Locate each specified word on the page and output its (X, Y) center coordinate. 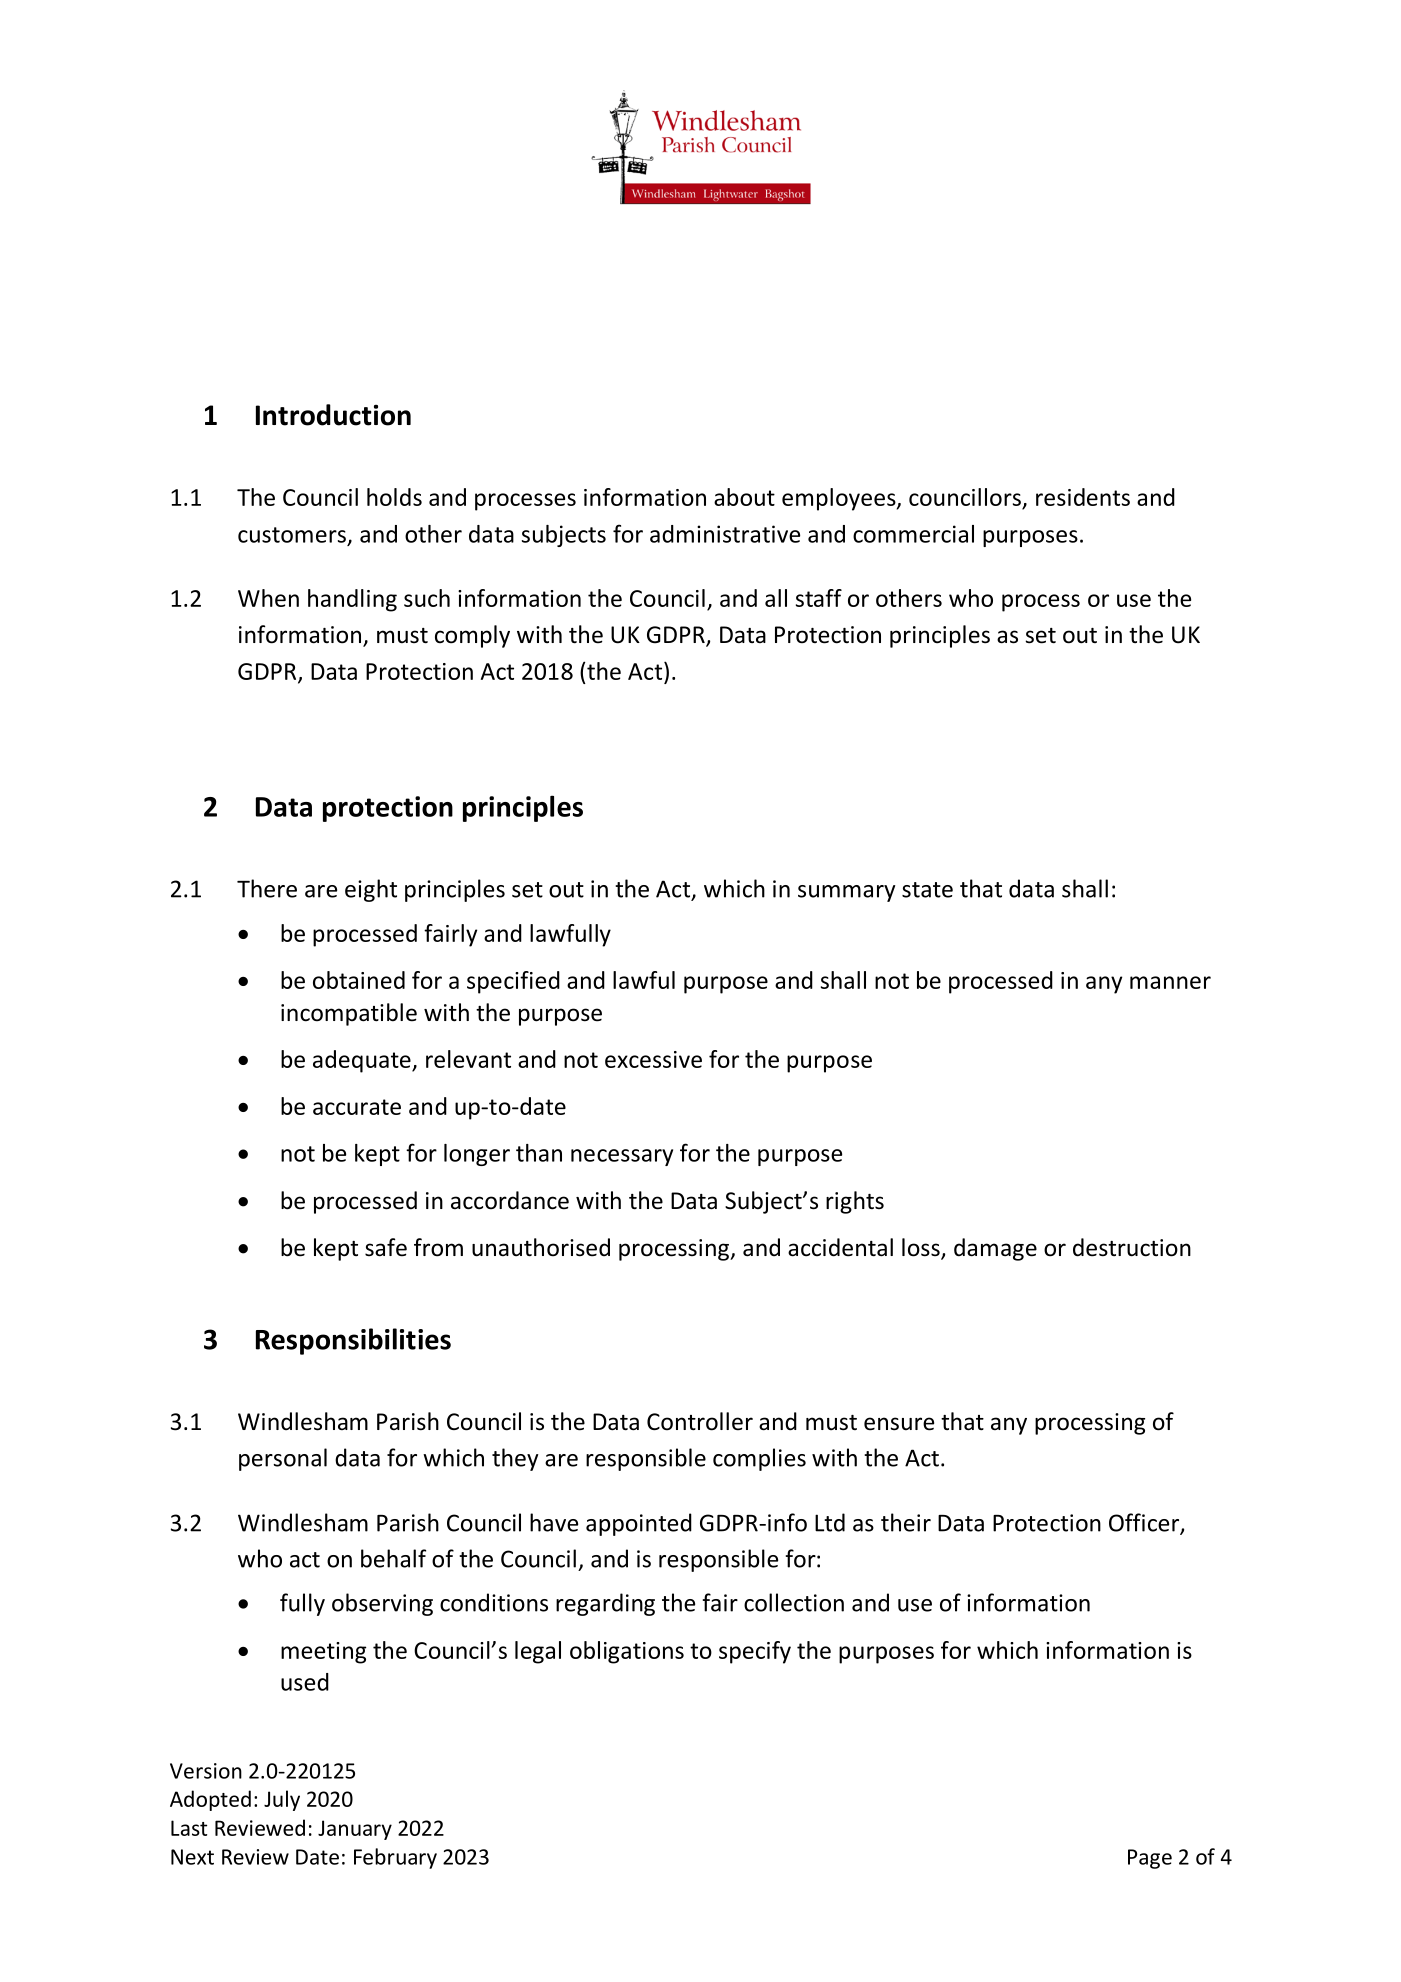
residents (1083, 497)
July (282, 1800)
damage (995, 1249)
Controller (700, 1421)
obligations (627, 1652)
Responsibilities (353, 1341)
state (927, 890)
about (744, 497)
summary (847, 893)
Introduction (333, 415)
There (267, 888)
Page (1150, 1859)
